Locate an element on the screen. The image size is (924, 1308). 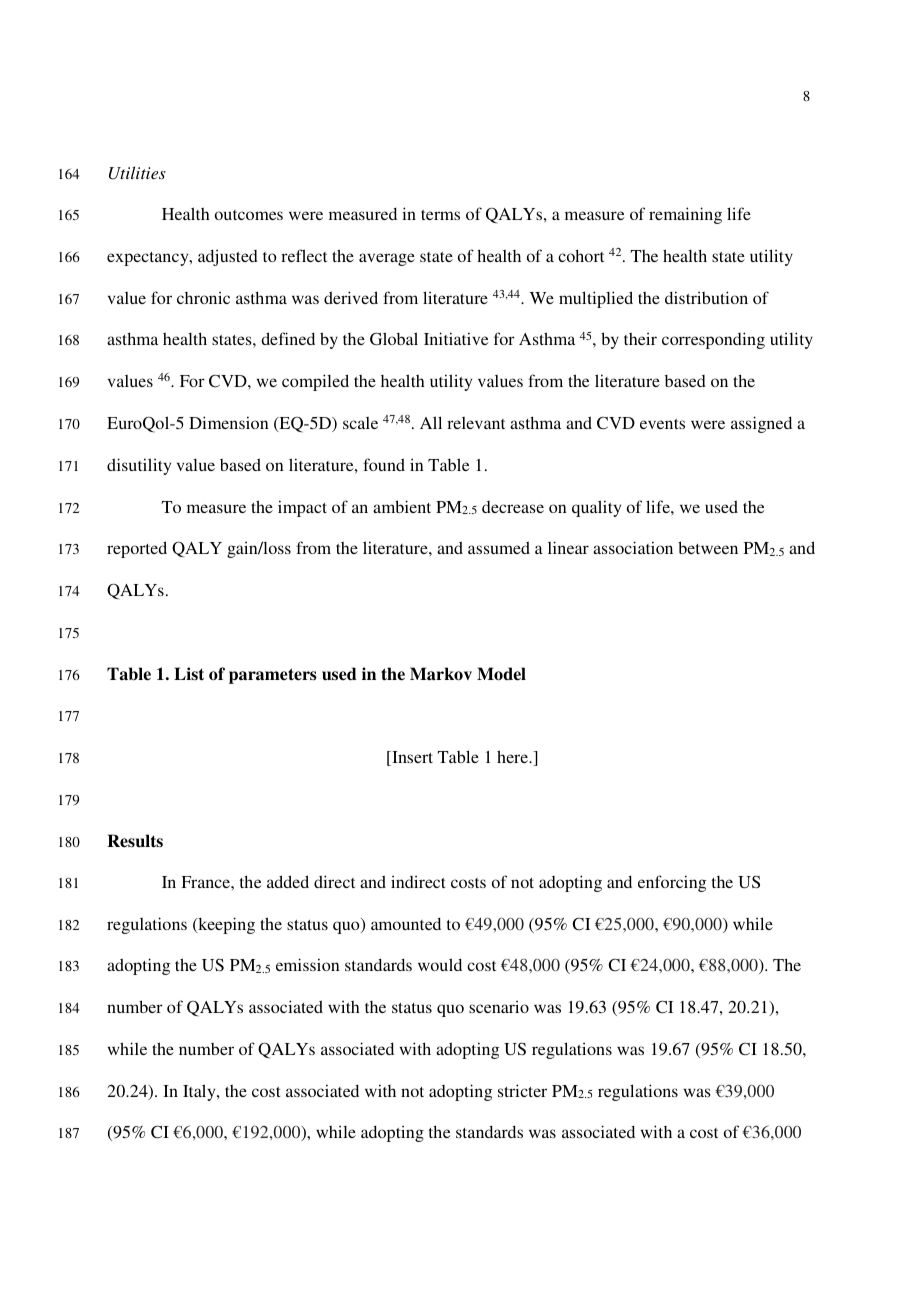
between is located at coordinates (708, 547).
